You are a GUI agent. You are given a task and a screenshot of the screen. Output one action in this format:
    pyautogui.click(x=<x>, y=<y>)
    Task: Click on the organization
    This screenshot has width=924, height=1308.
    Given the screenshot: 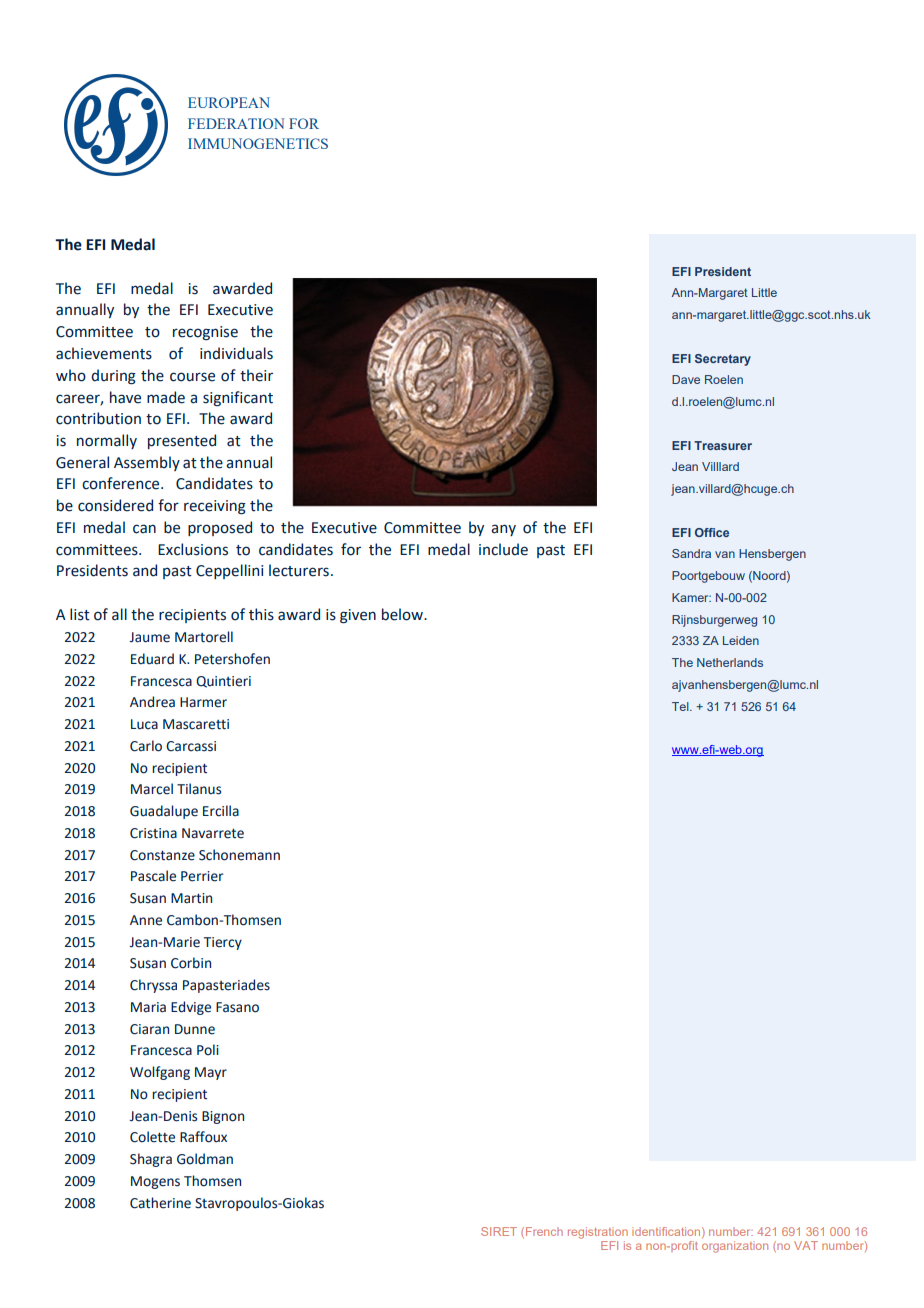 What is the action you would take?
    pyautogui.click(x=735, y=1247)
